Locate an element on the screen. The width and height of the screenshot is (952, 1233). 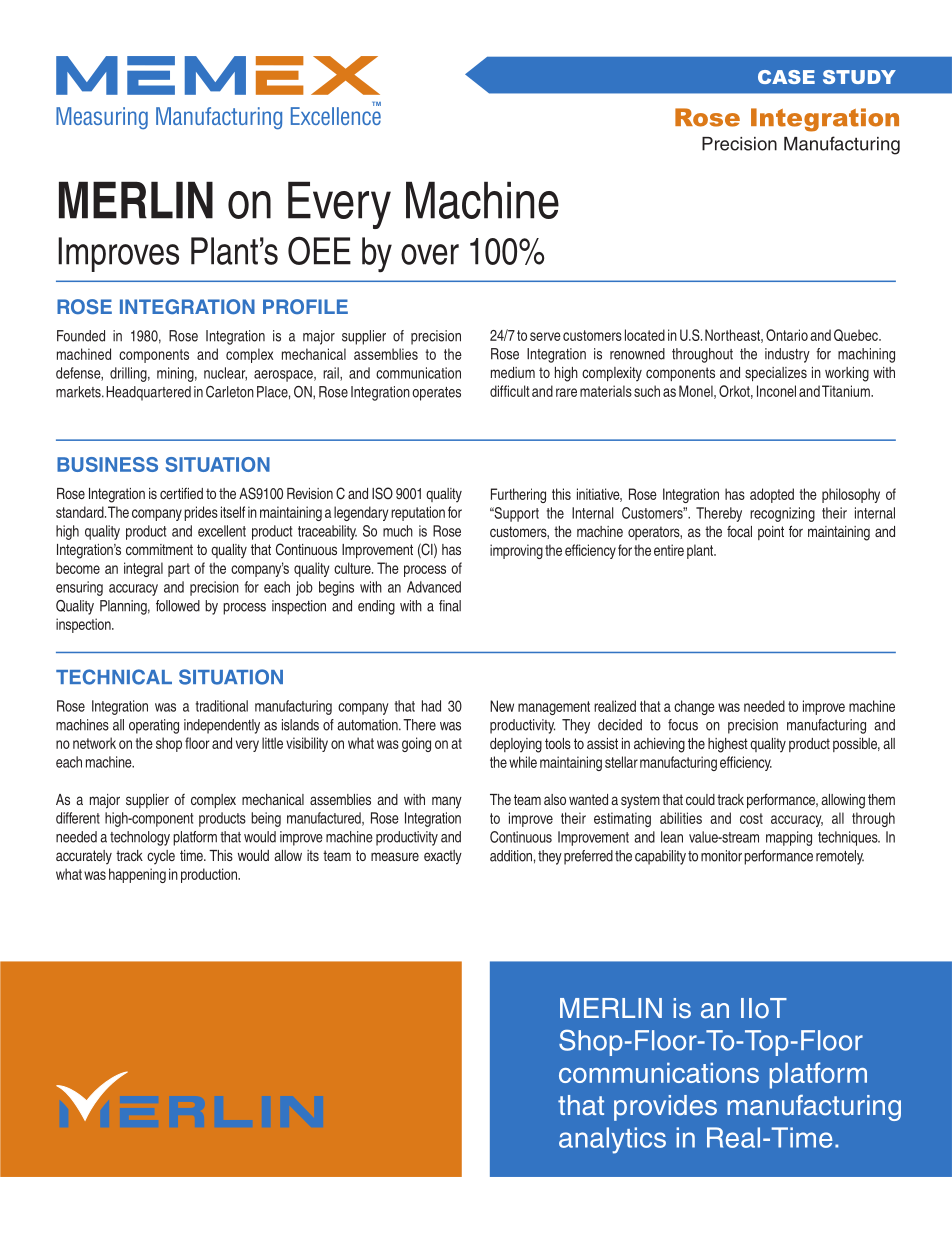
BUSINESS is located at coordinates (107, 464).
